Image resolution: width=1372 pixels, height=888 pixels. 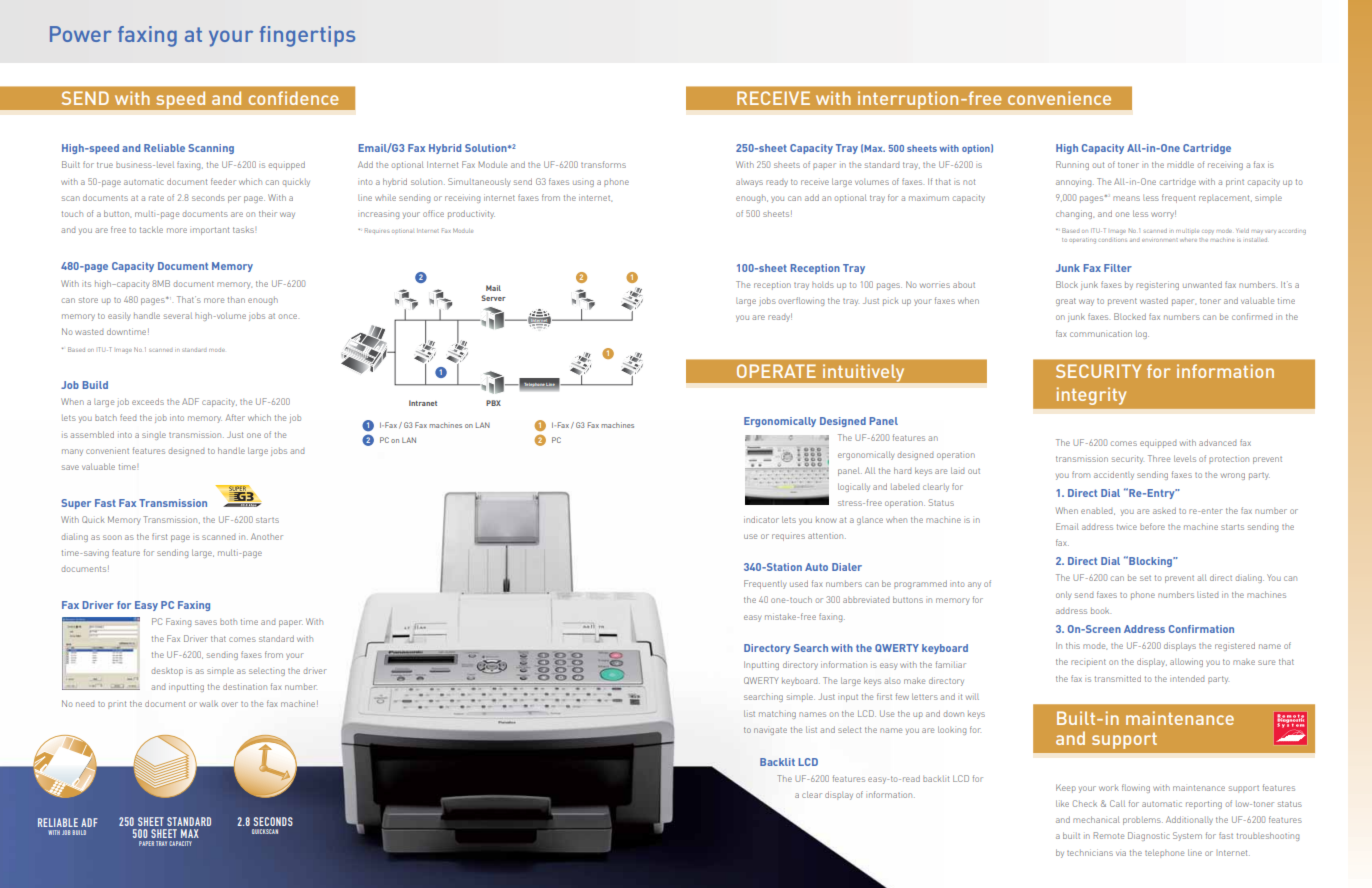 I want to click on Confirmation, so click(x=1201, y=629).
